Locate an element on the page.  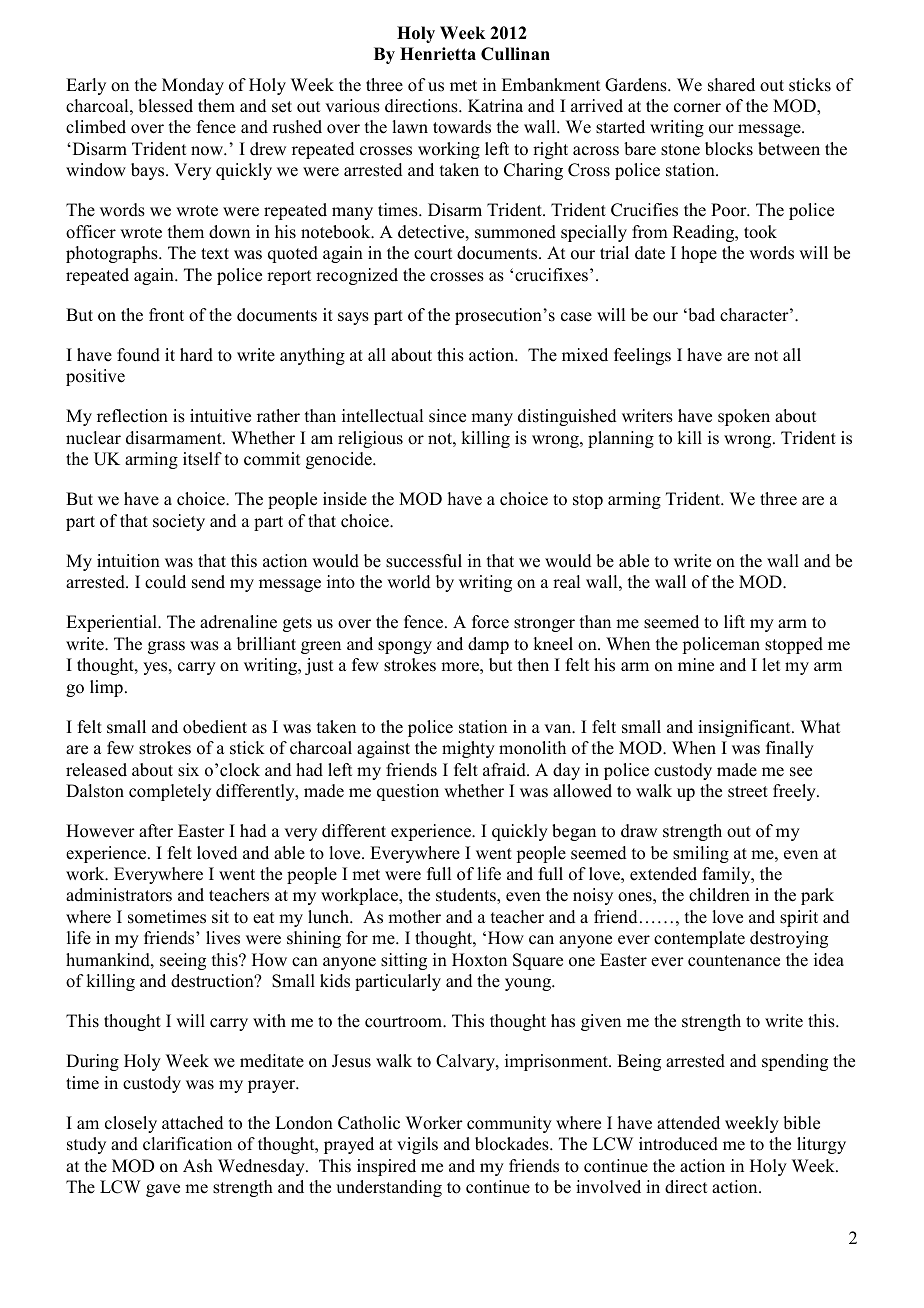
obedient is located at coordinates (215, 727).
